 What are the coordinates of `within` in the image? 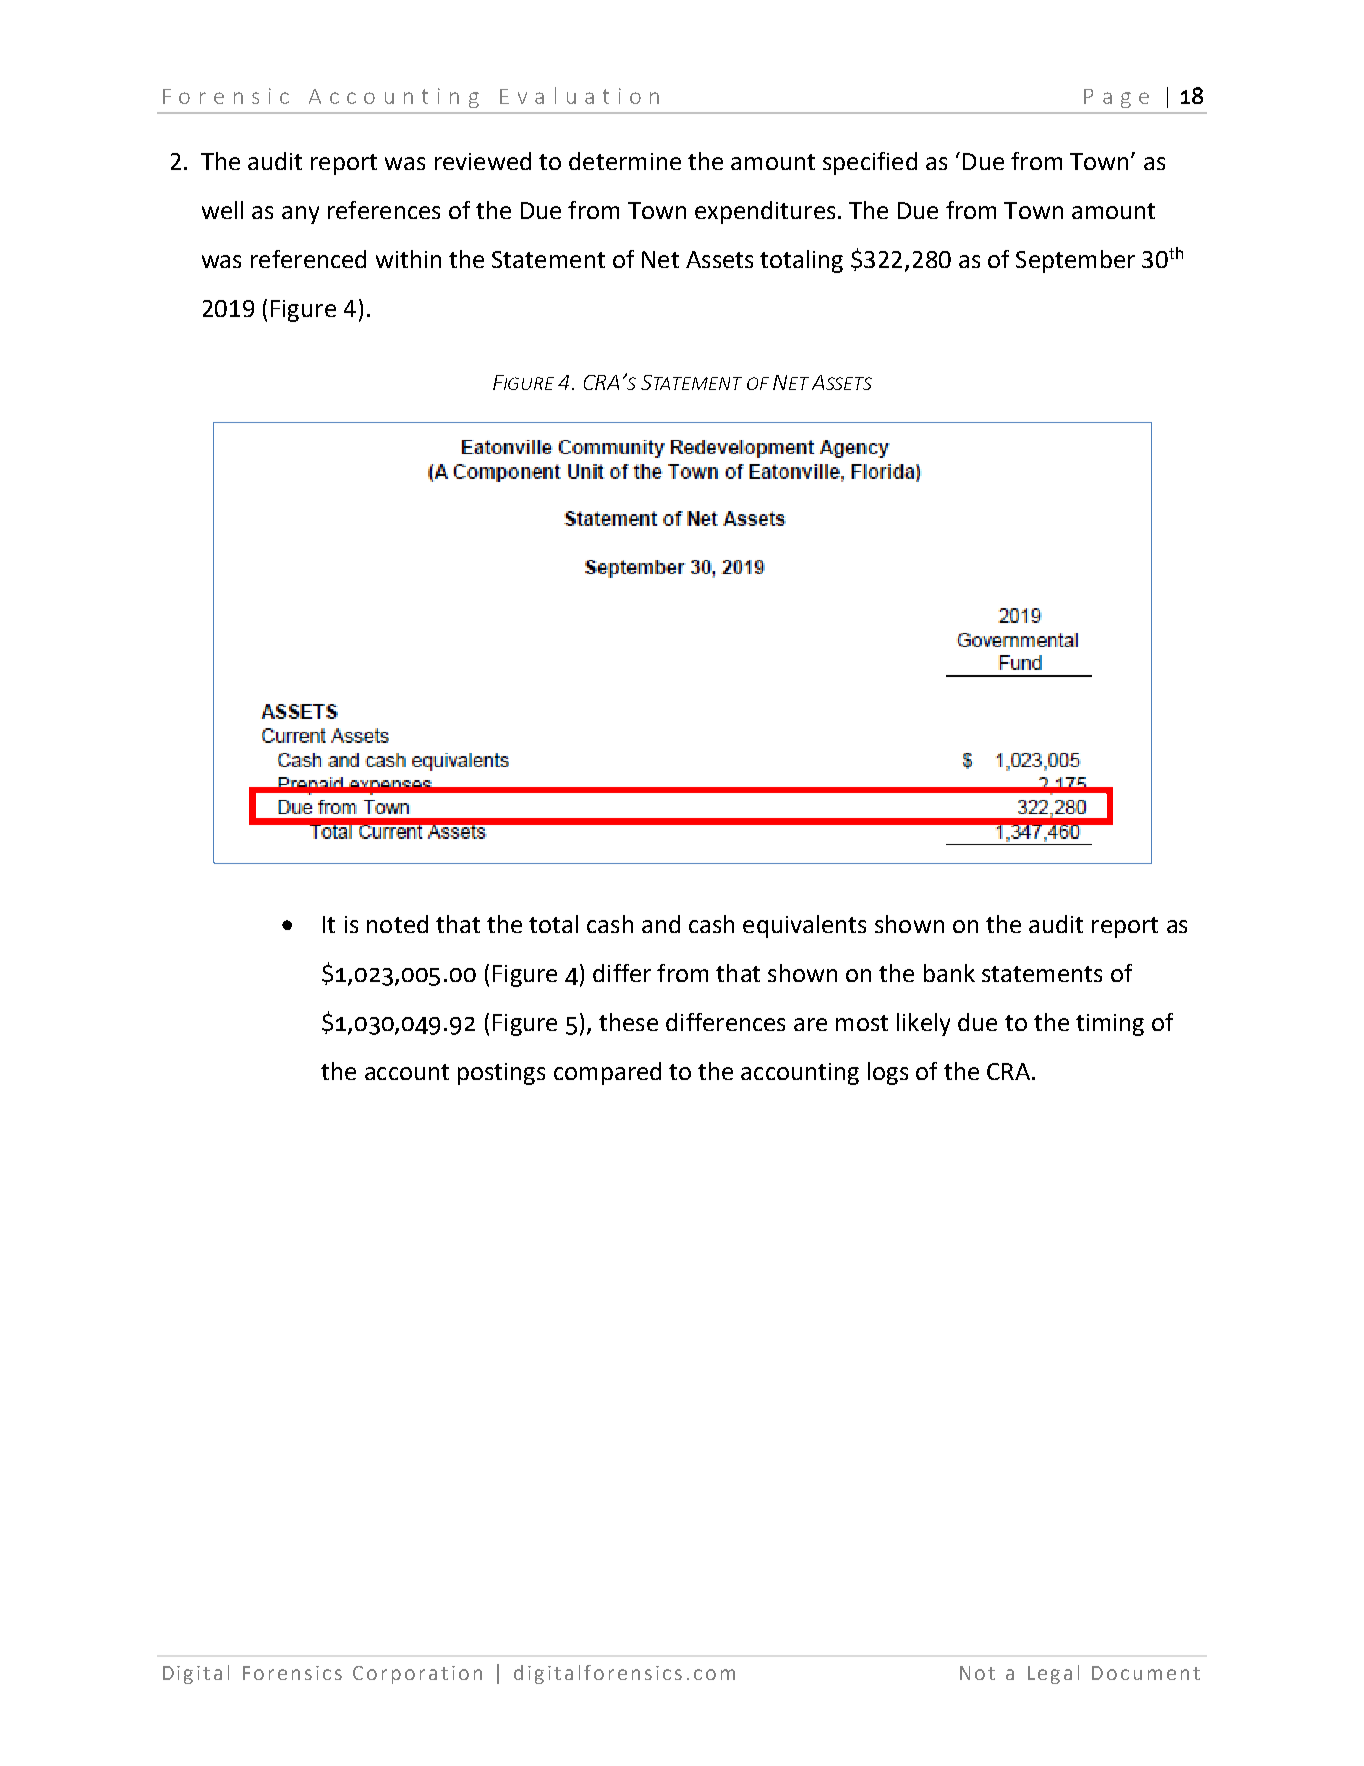 It's located at (408, 259).
